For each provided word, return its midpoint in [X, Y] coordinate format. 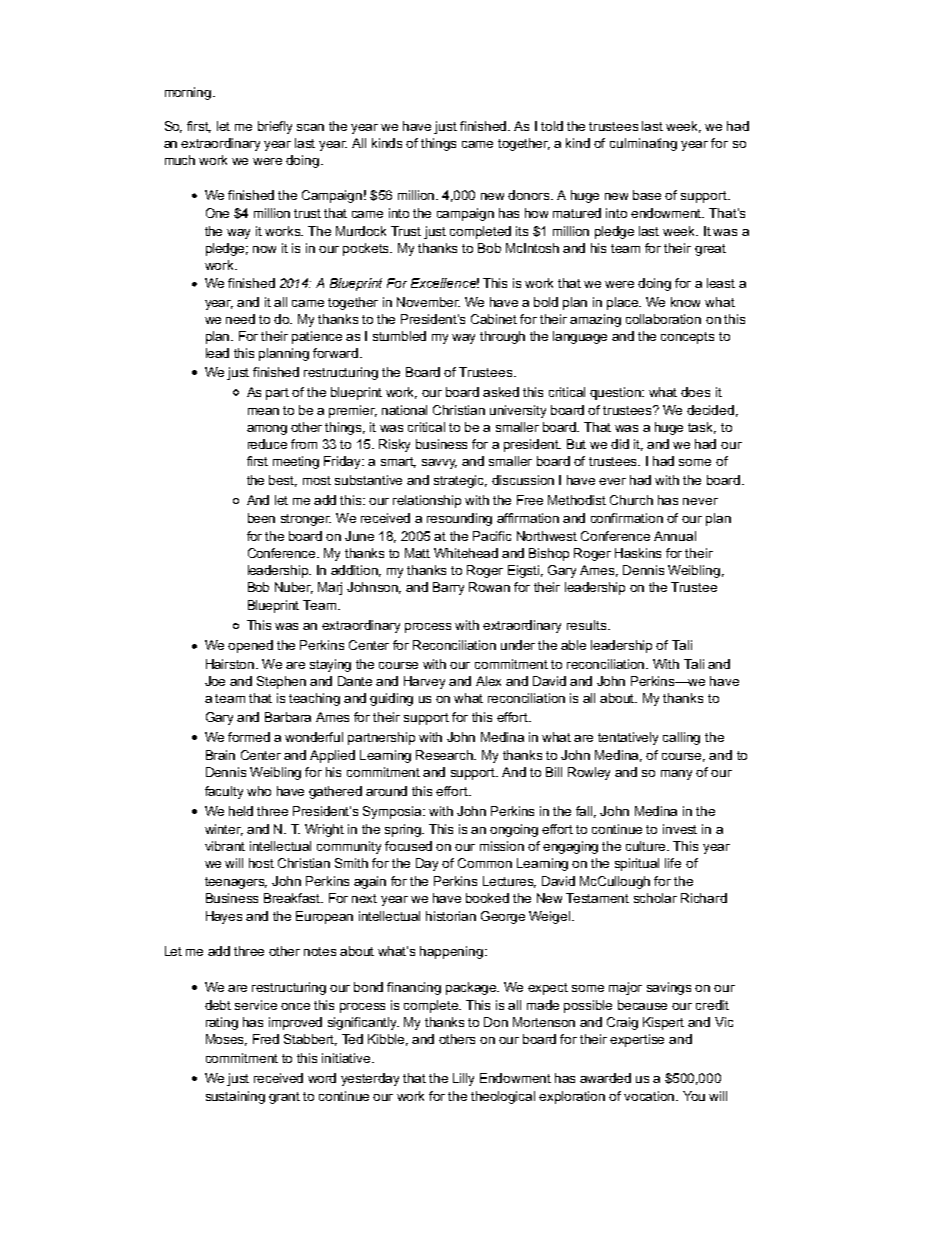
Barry [448, 588]
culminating [643, 144]
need [240, 319]
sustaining [235, 1097]
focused [408, 846]
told [552, 126]
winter [224, 830]
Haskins [638, 553]
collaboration [663, 319]
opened [250, 646]
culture [647, 846]
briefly [275, 127]
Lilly [463, 1079]
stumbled [399, 336]
